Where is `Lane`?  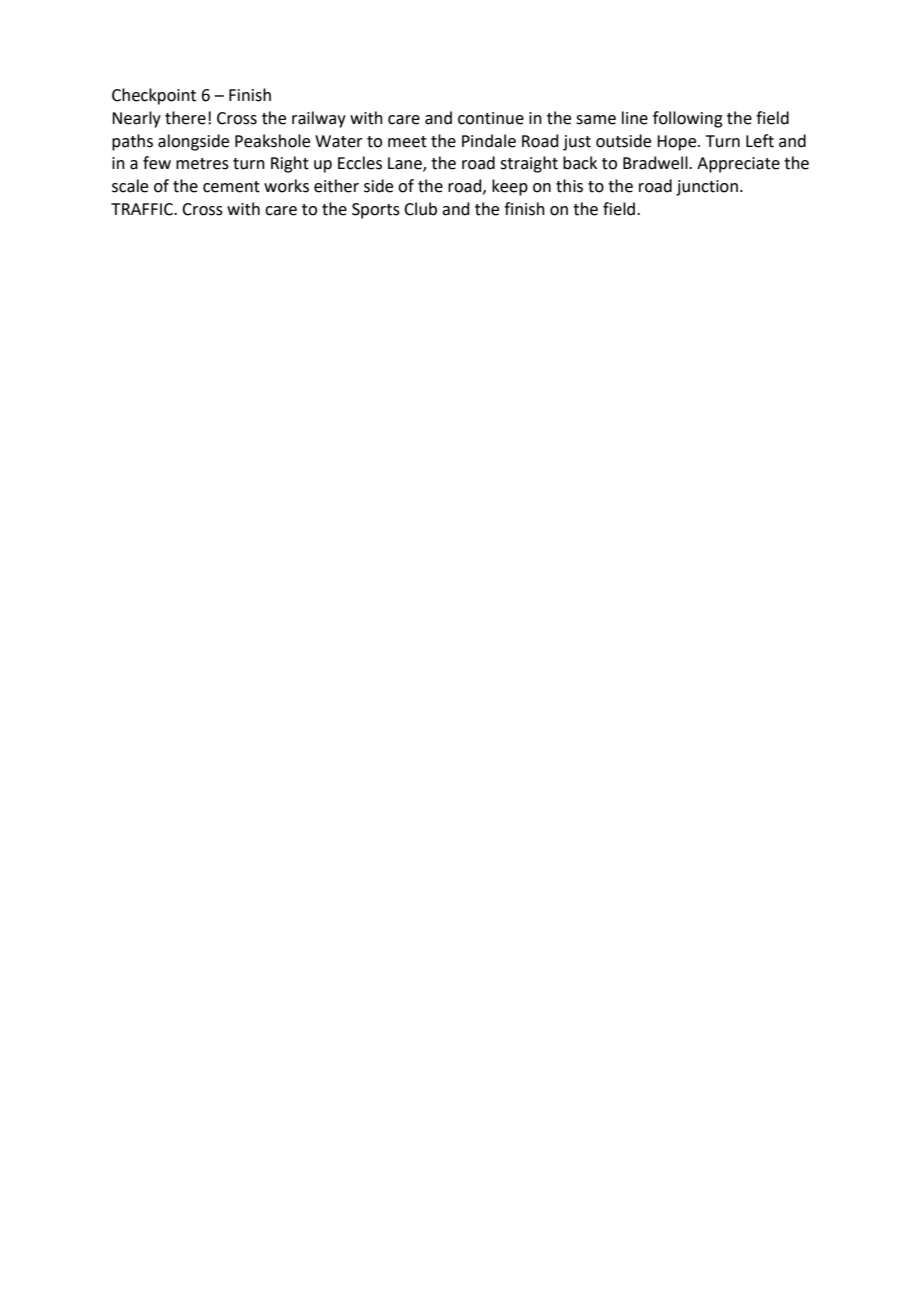 Lane is located at coordinates (406, 164).
